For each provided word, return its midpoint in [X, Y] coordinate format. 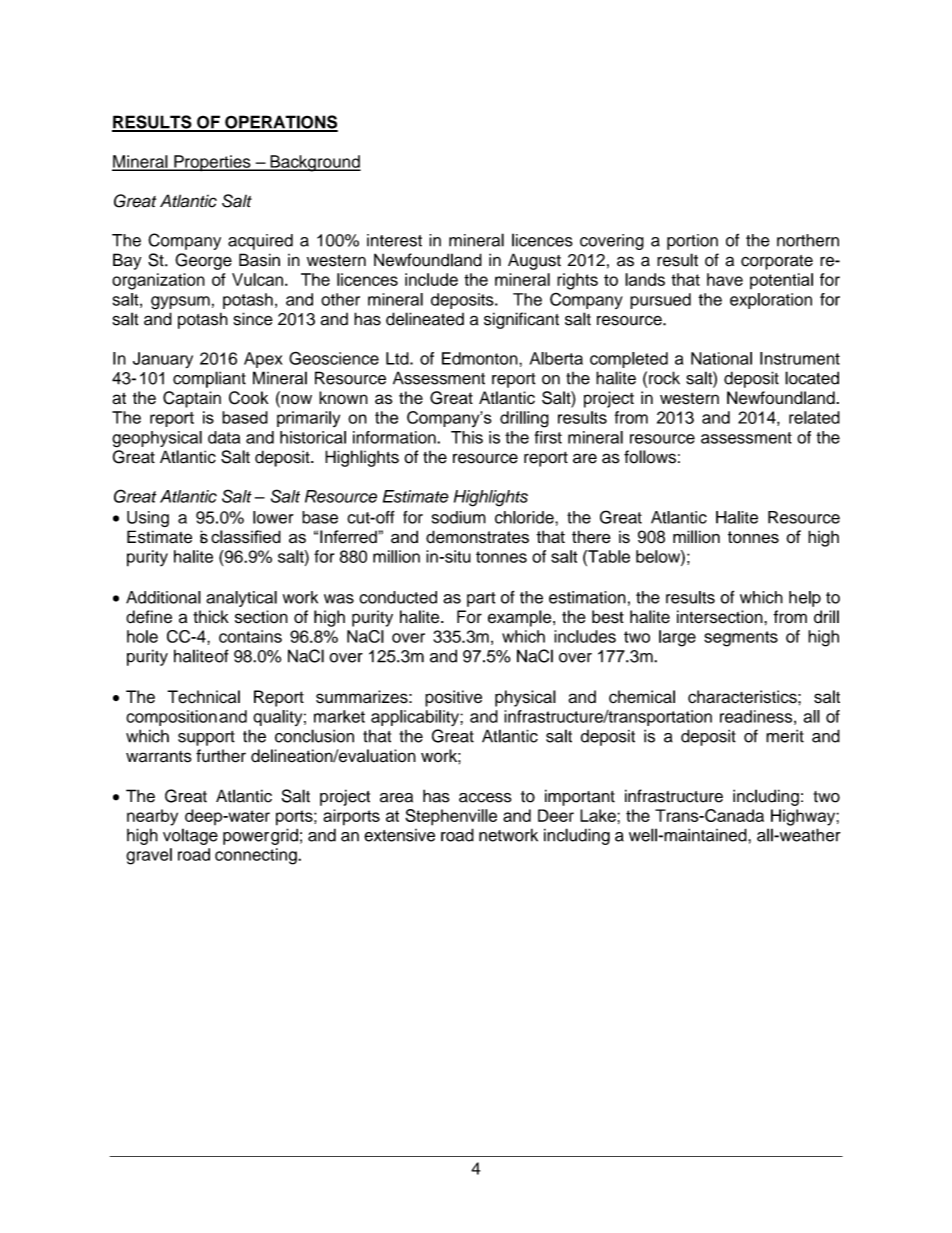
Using [148, 519]
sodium [459, 517]
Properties [212, 163]
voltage [190, 836]
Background [314, 163]
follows [650, 457]
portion [692, 242]
